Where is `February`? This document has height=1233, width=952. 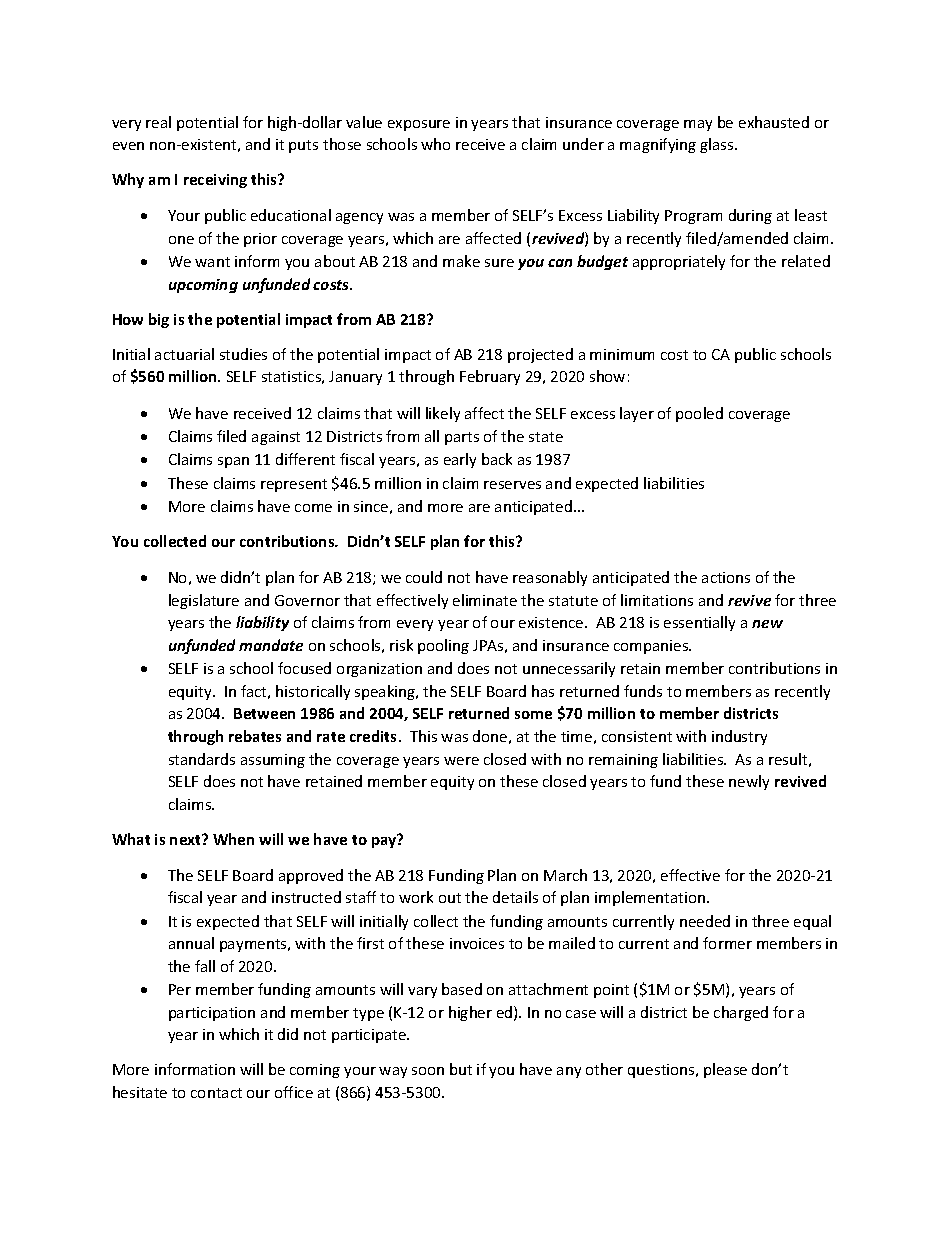 February is located at coordinates (490, 377).
